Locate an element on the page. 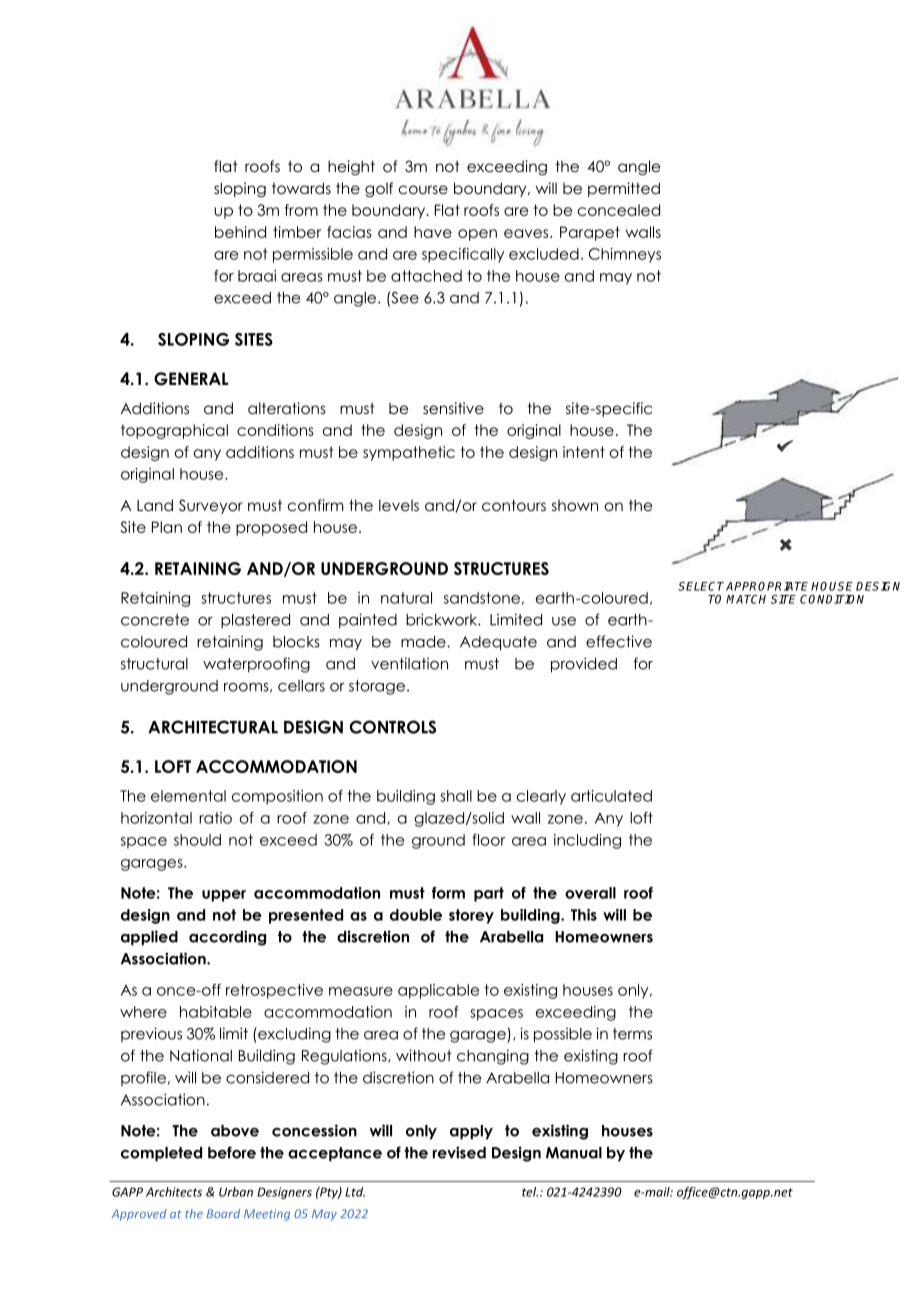 The height and width of the document is (1308, 924). applicable is located at coordinates (438, 991).
